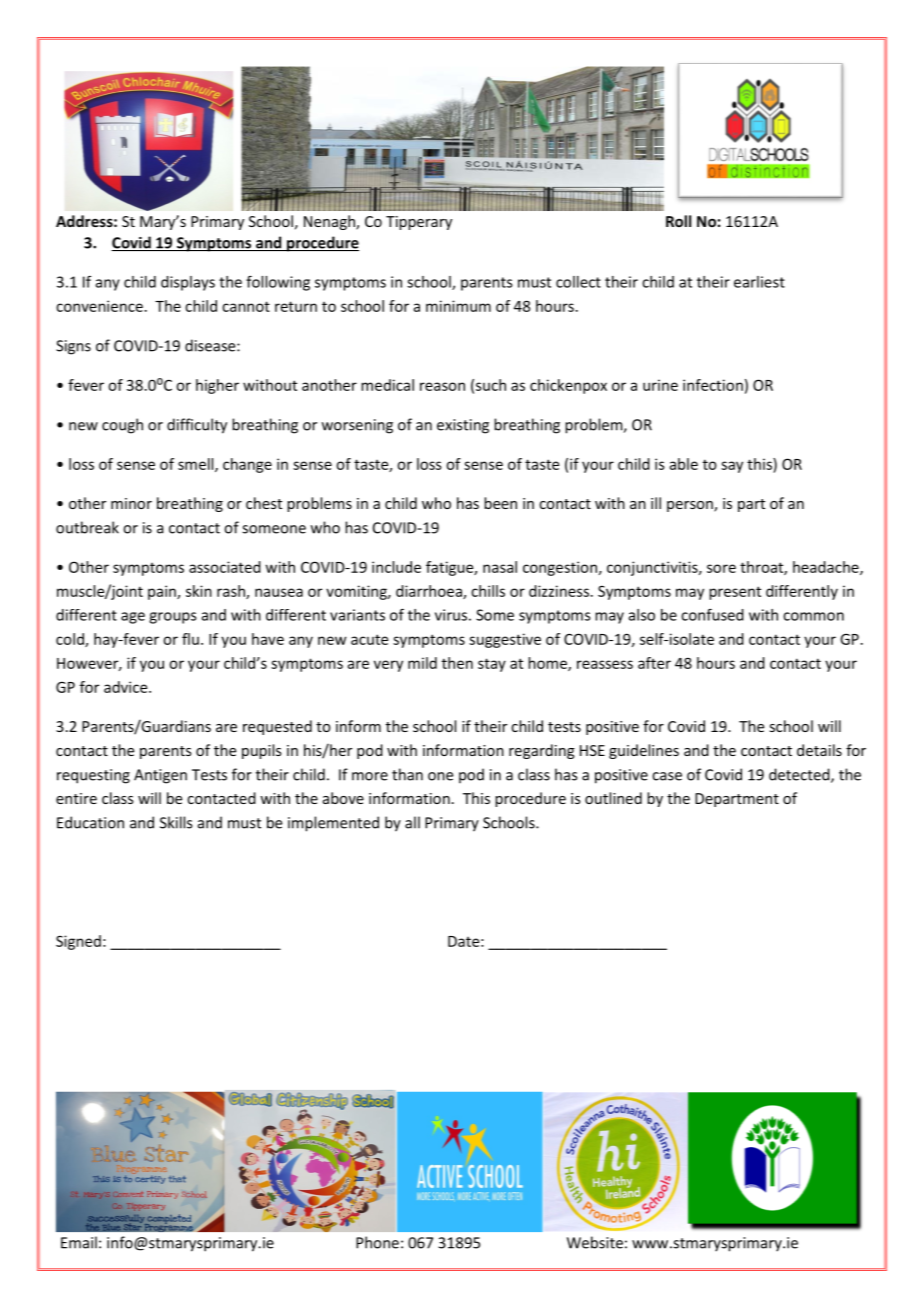 The image size is (924, 1308). I want to click on than, so click(407, 774).
